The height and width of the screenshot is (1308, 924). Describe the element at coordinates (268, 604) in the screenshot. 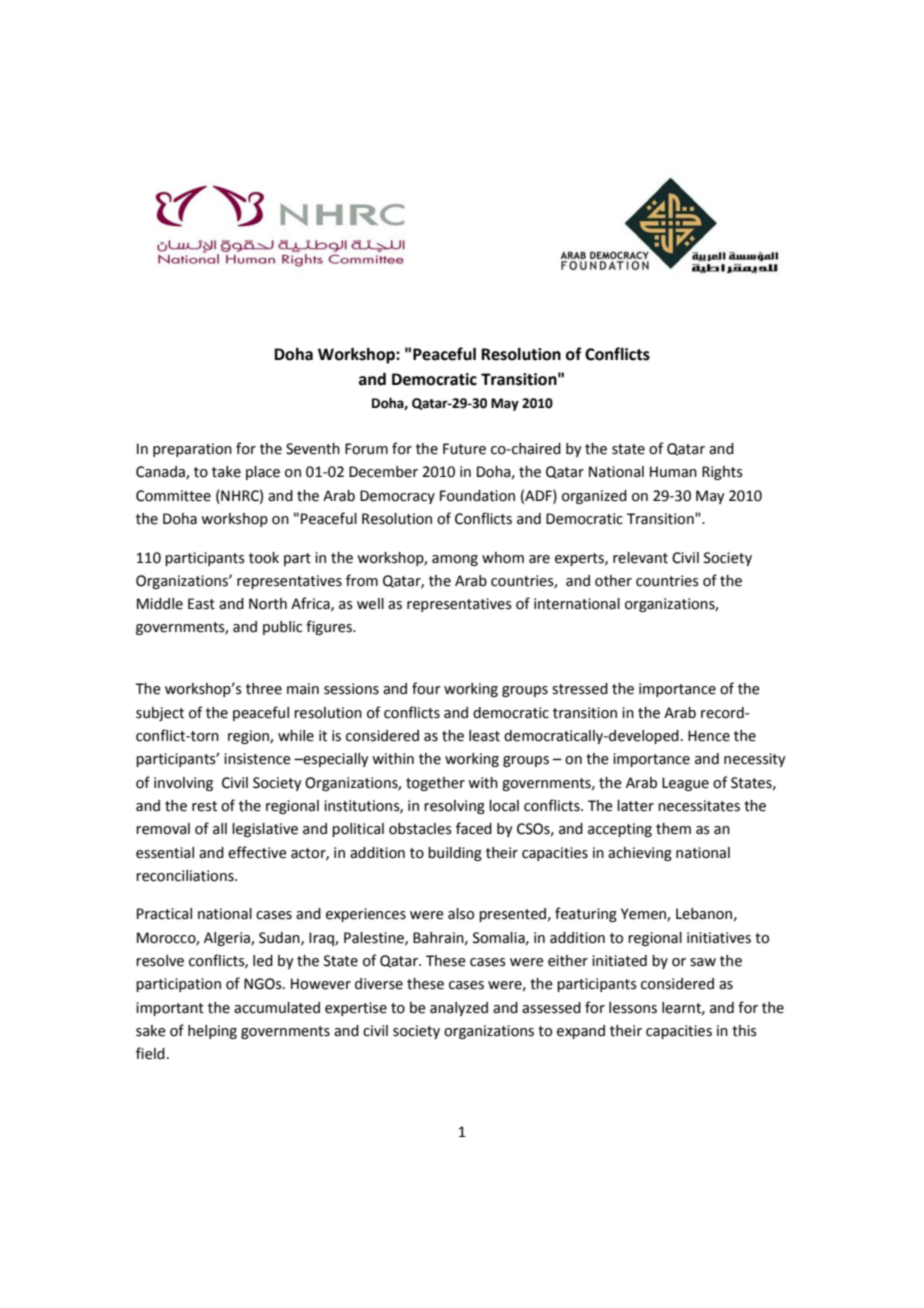

I see `North` at that location.
